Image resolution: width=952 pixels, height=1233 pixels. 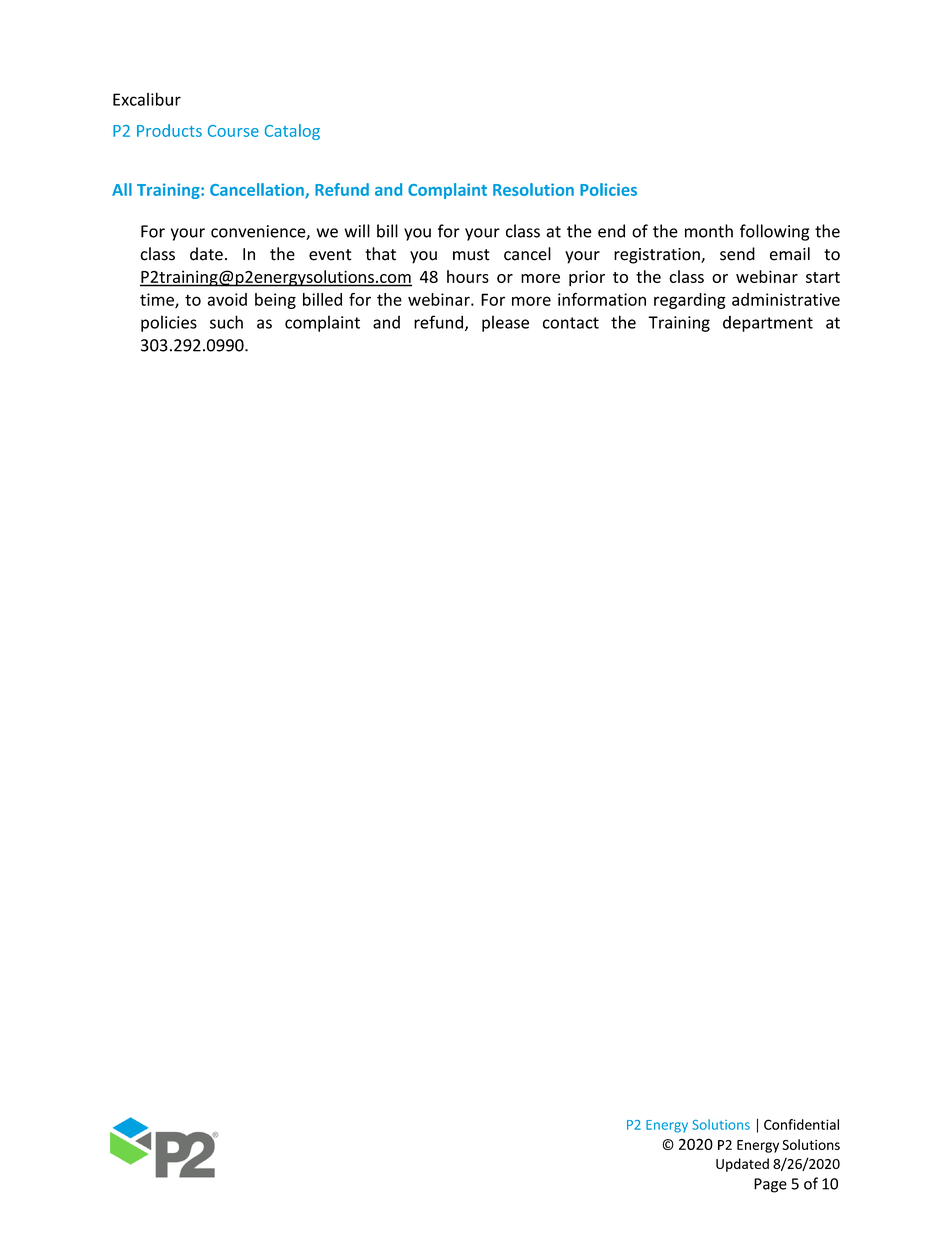 What do you see at coordinates (801, 1124) in the page?
I see `Confidential` at bounding box center [801, 1124].
